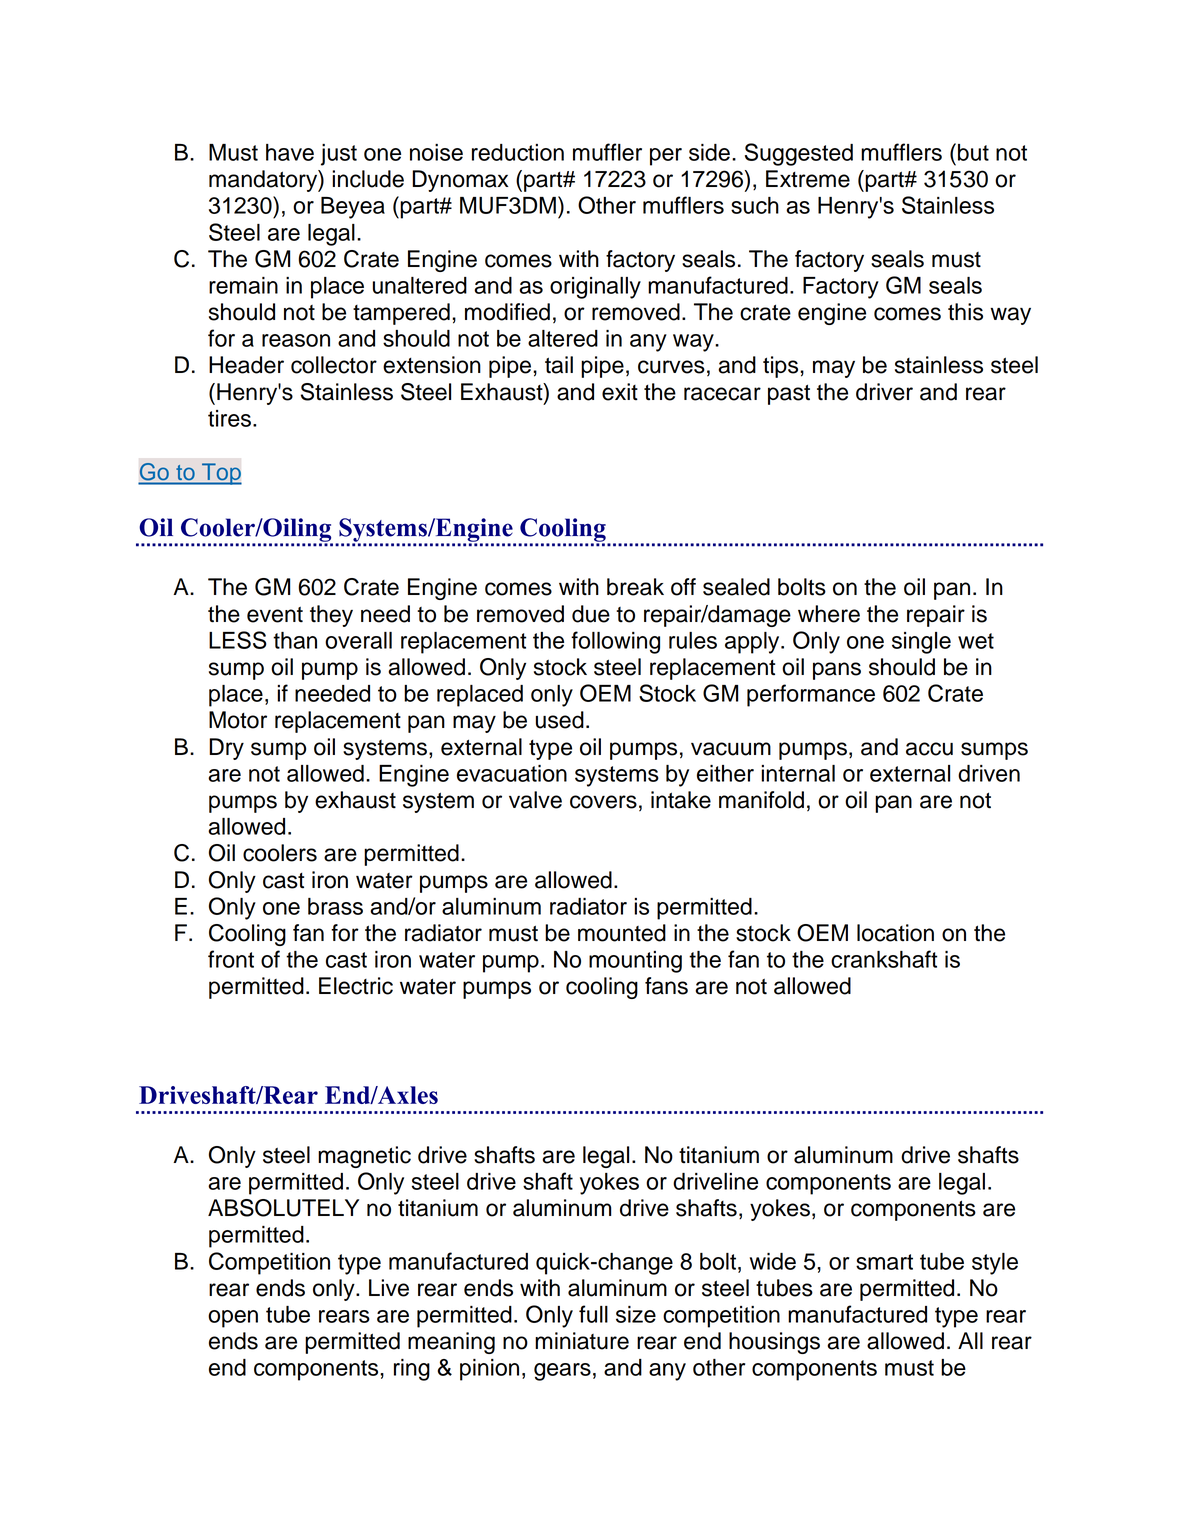 The image size is (1179, 1526). I want to click on accu, so click(929, 749).
